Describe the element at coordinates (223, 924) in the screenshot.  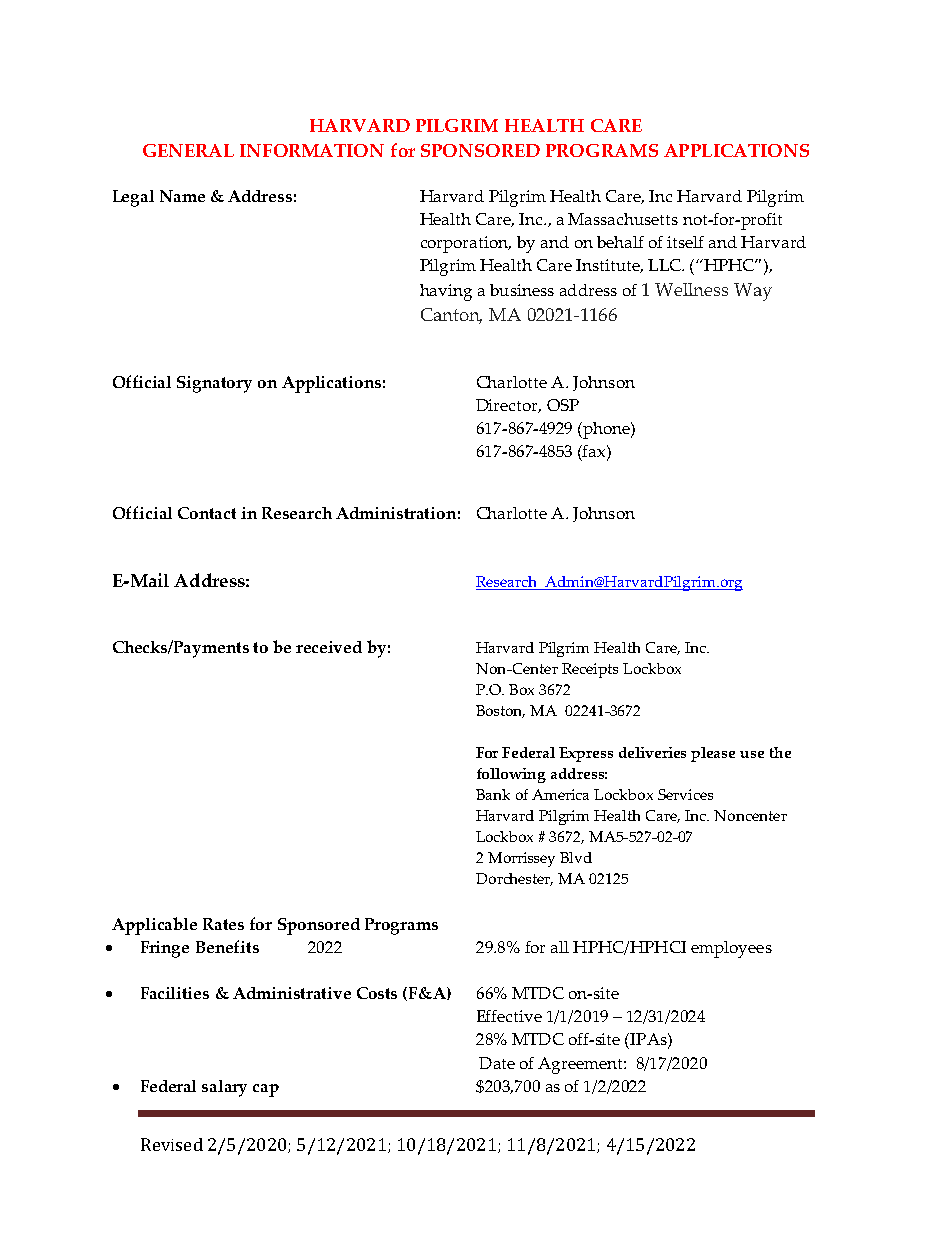
I see `Rates` at that location.
